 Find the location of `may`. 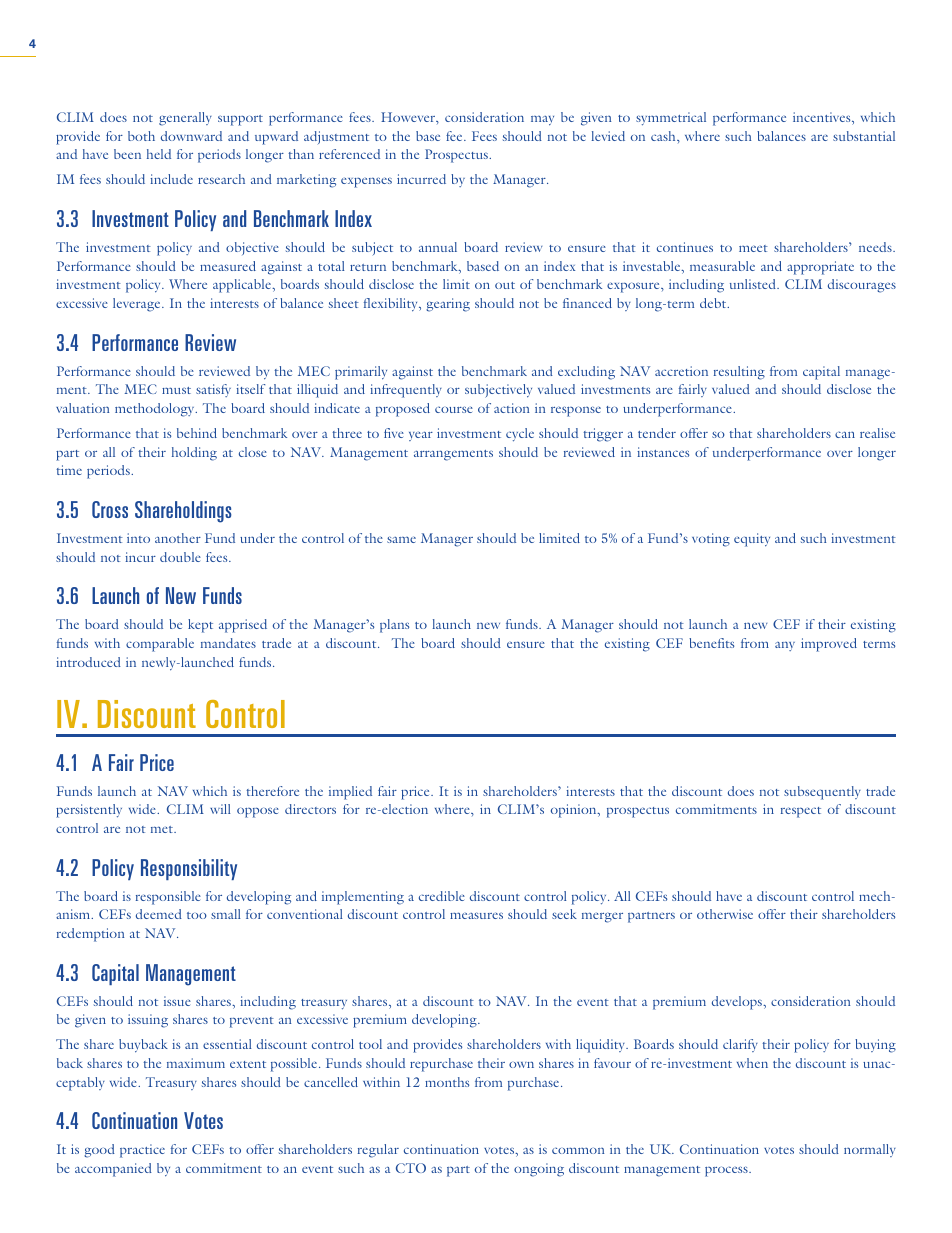

may is located at coordinates (542, 121).
